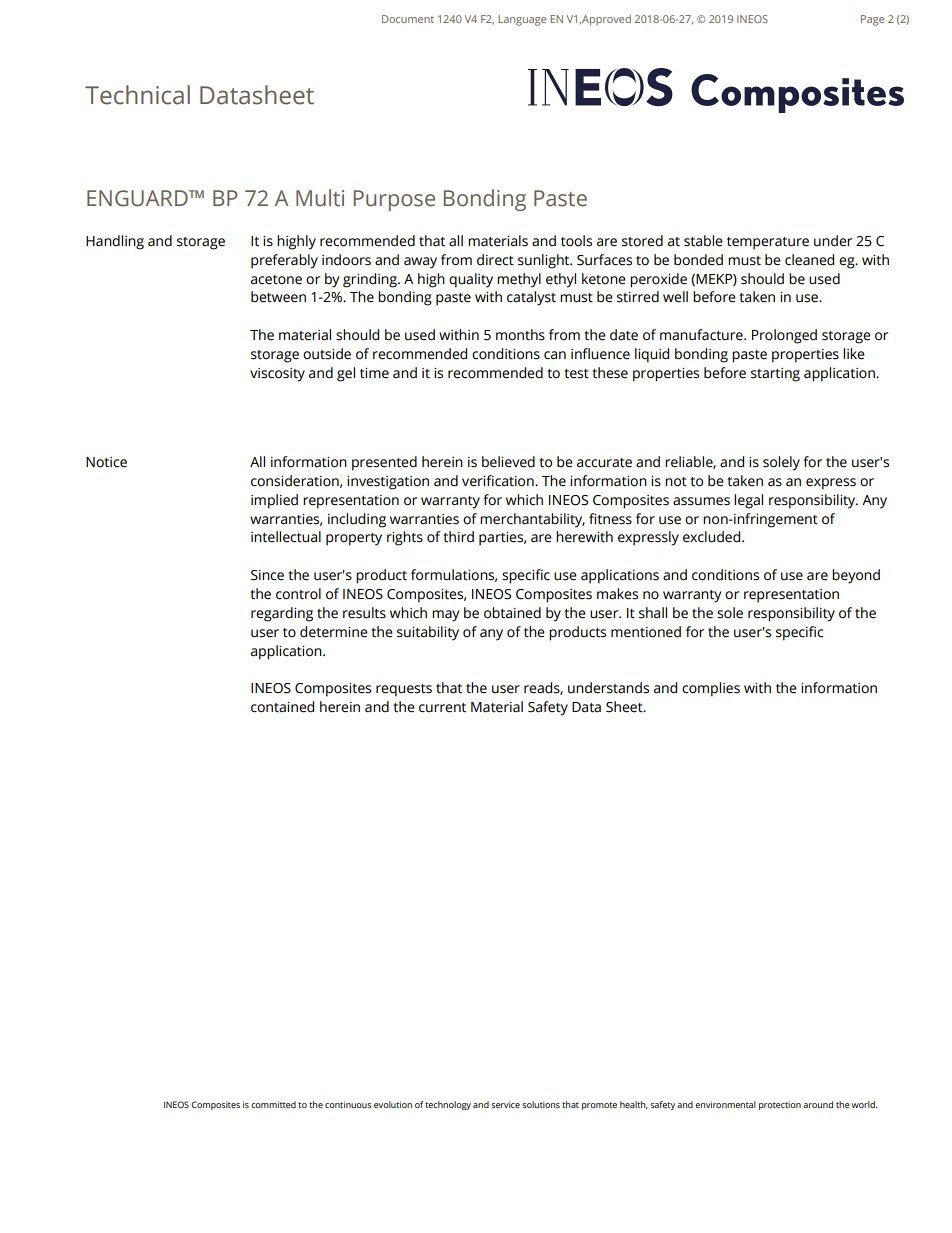 Image resolution: width=952 pixels, height=1233 pixels. I want to click on between, so click(278, 297).
